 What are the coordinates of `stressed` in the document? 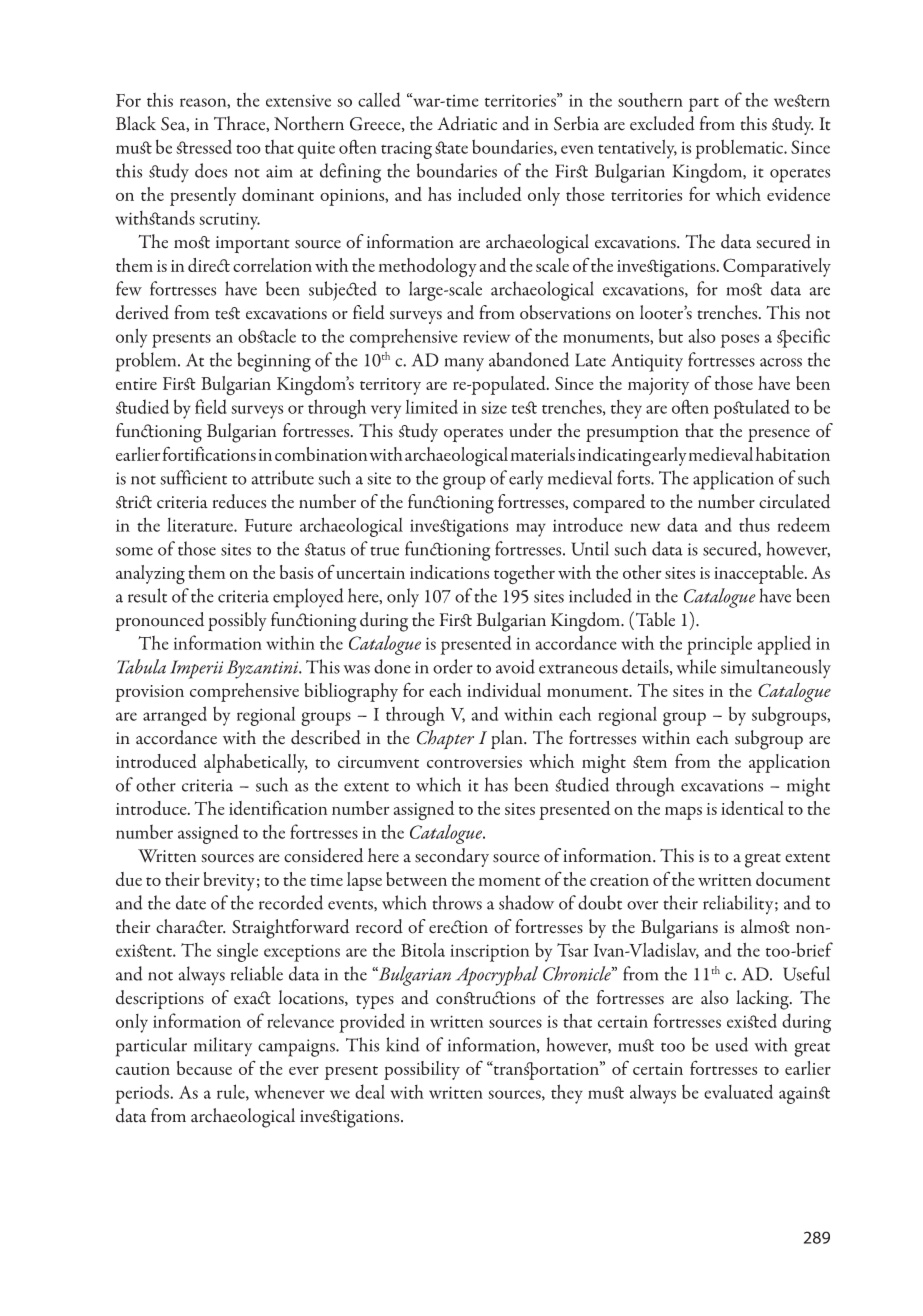 It's located at (204, 146).
